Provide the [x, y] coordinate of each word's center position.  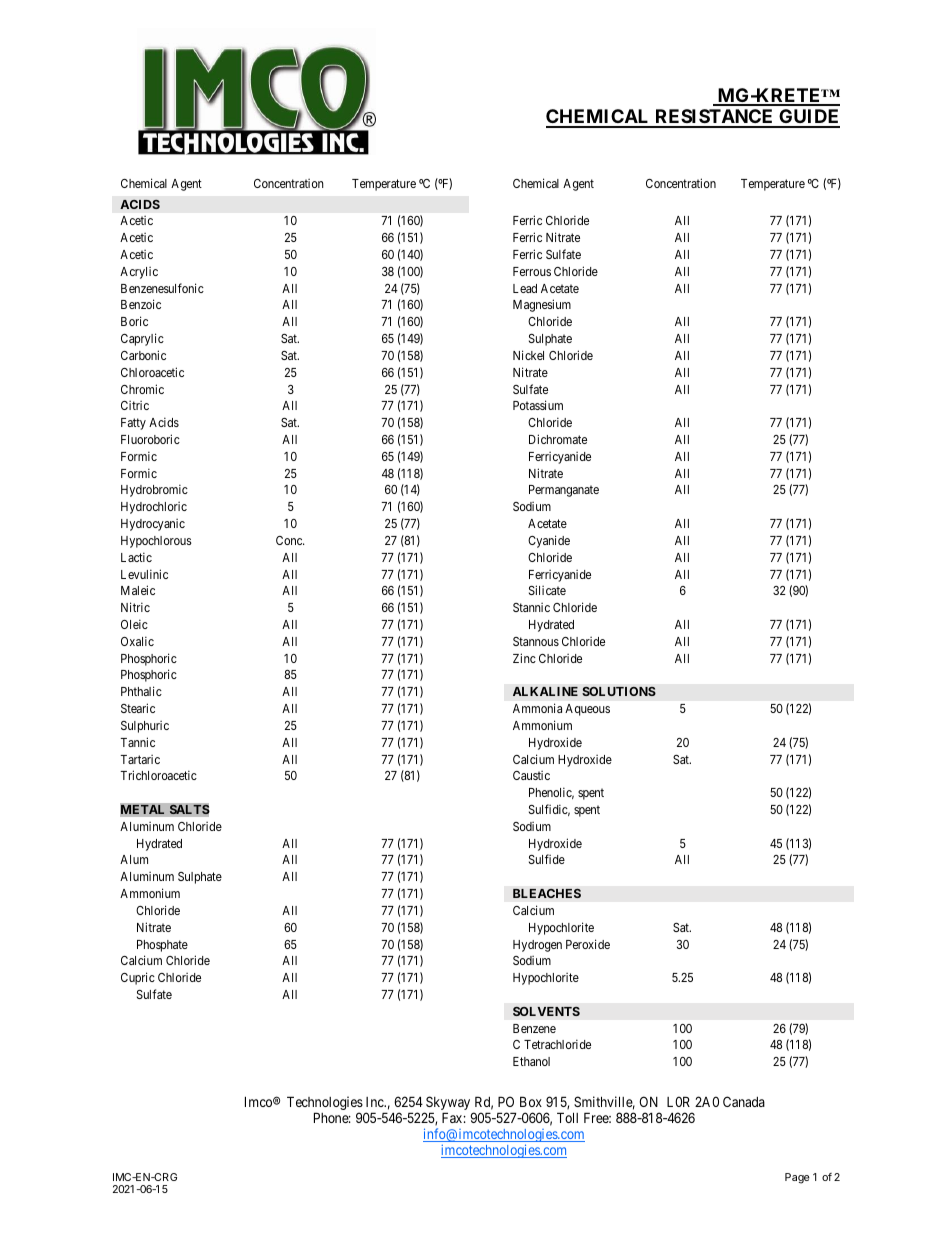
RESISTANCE [714, 118]
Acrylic [139, 273]
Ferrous [532, 271]
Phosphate [162, 946]
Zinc [524, 658]
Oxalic [137, 641]
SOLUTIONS [619, 691]
